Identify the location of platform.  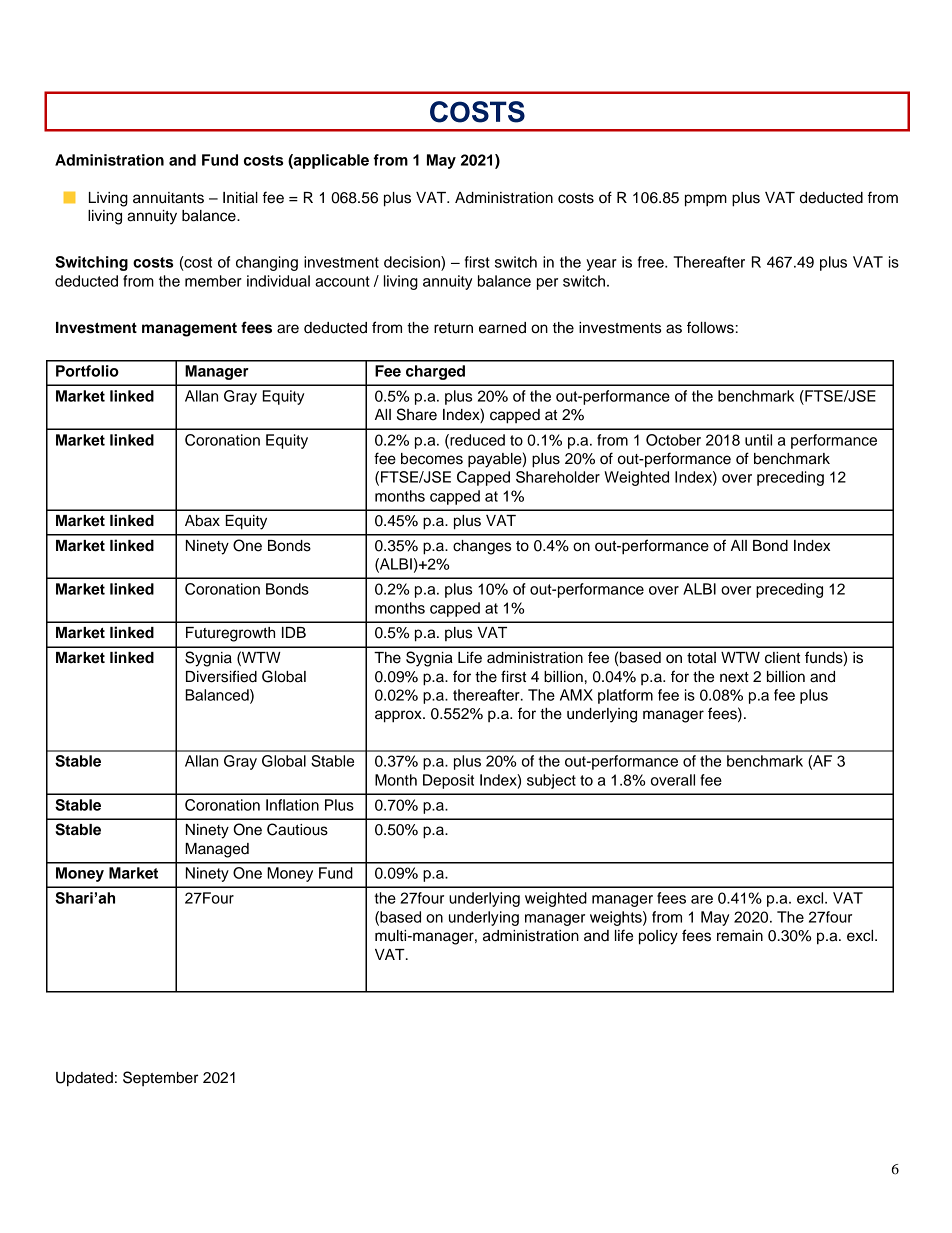
(625, 696).
